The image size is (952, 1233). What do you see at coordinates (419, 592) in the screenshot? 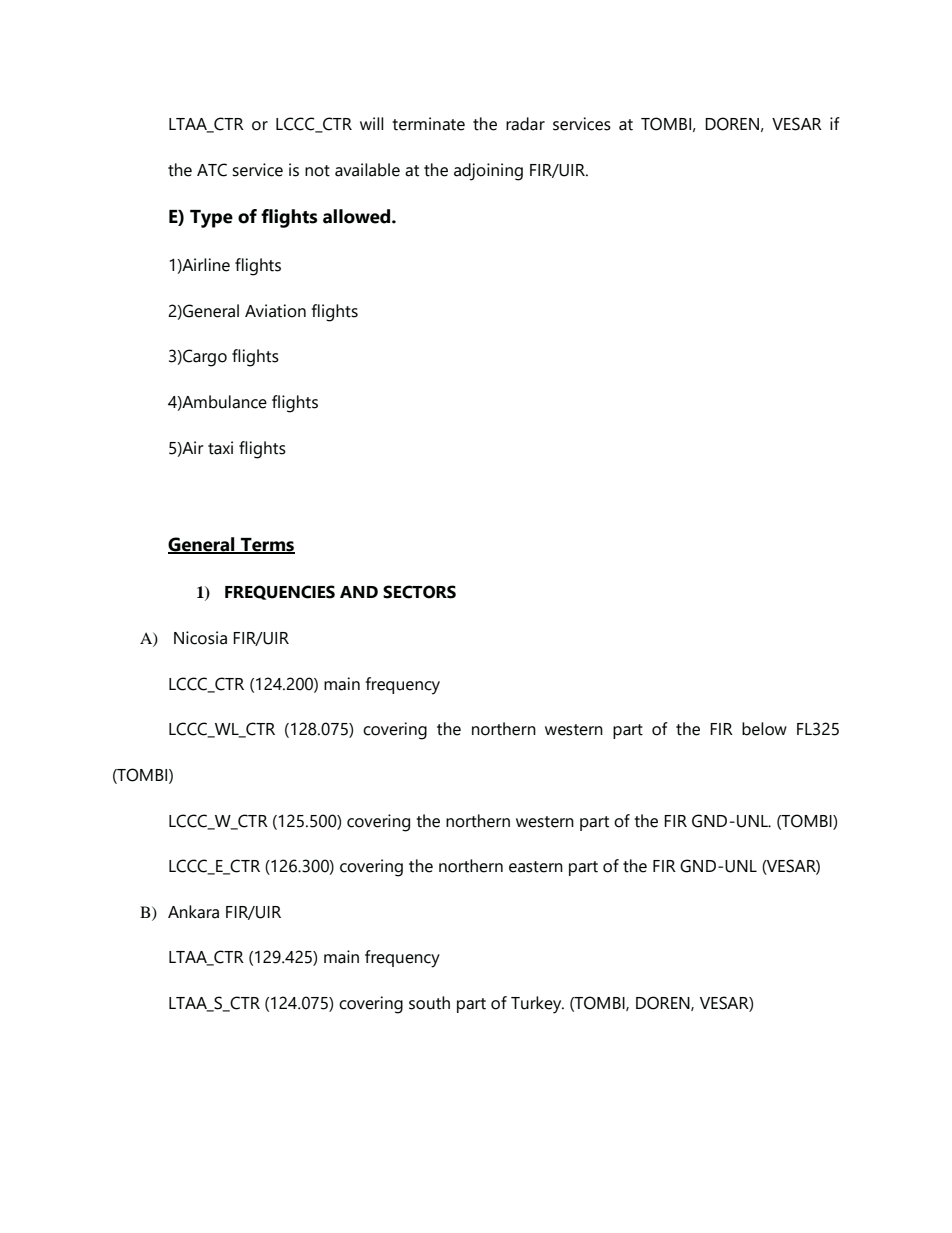
I see `SECTORS` at bounding box center [419, 592].
